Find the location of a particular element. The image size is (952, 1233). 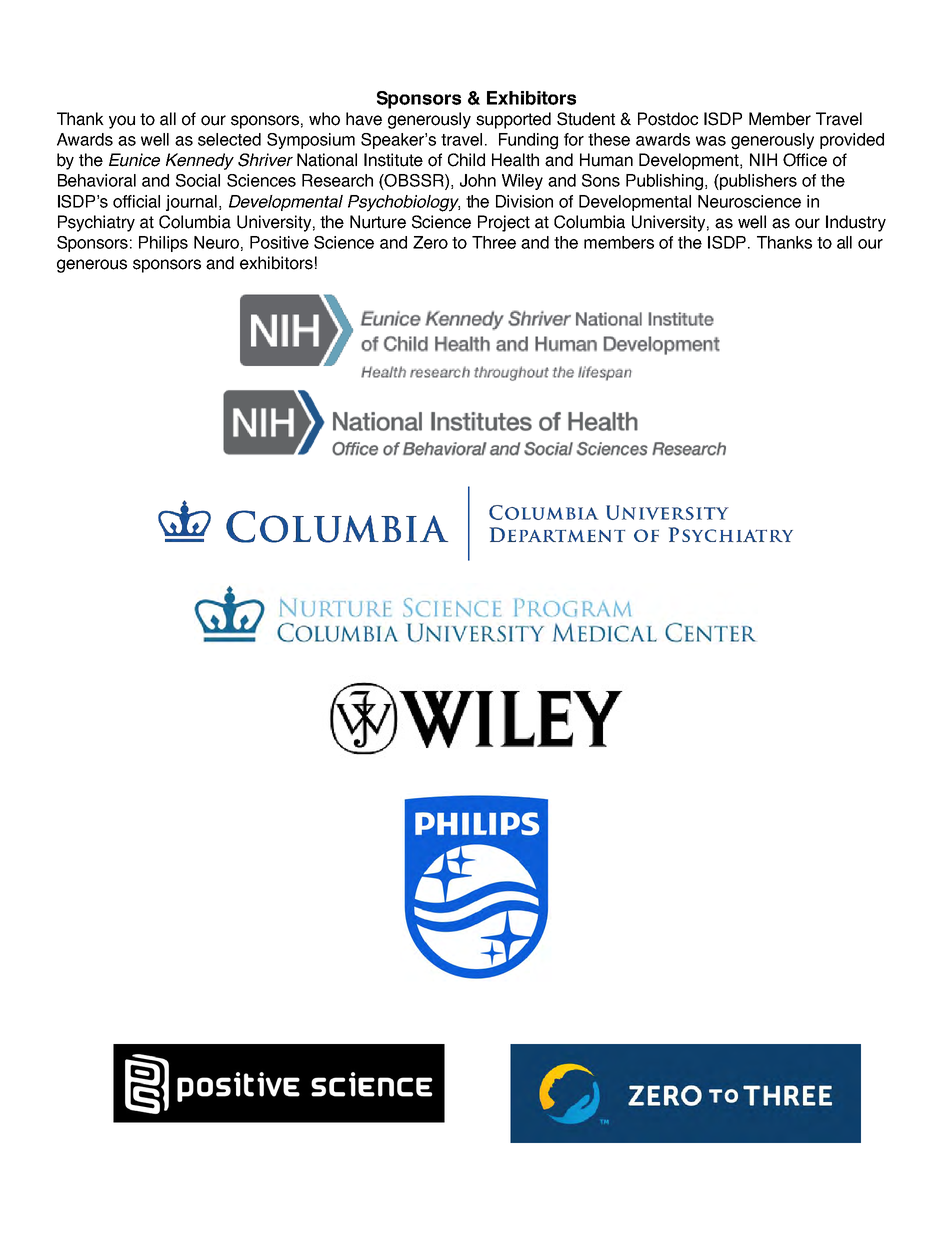

supported is located at coordinates (513, 120).
